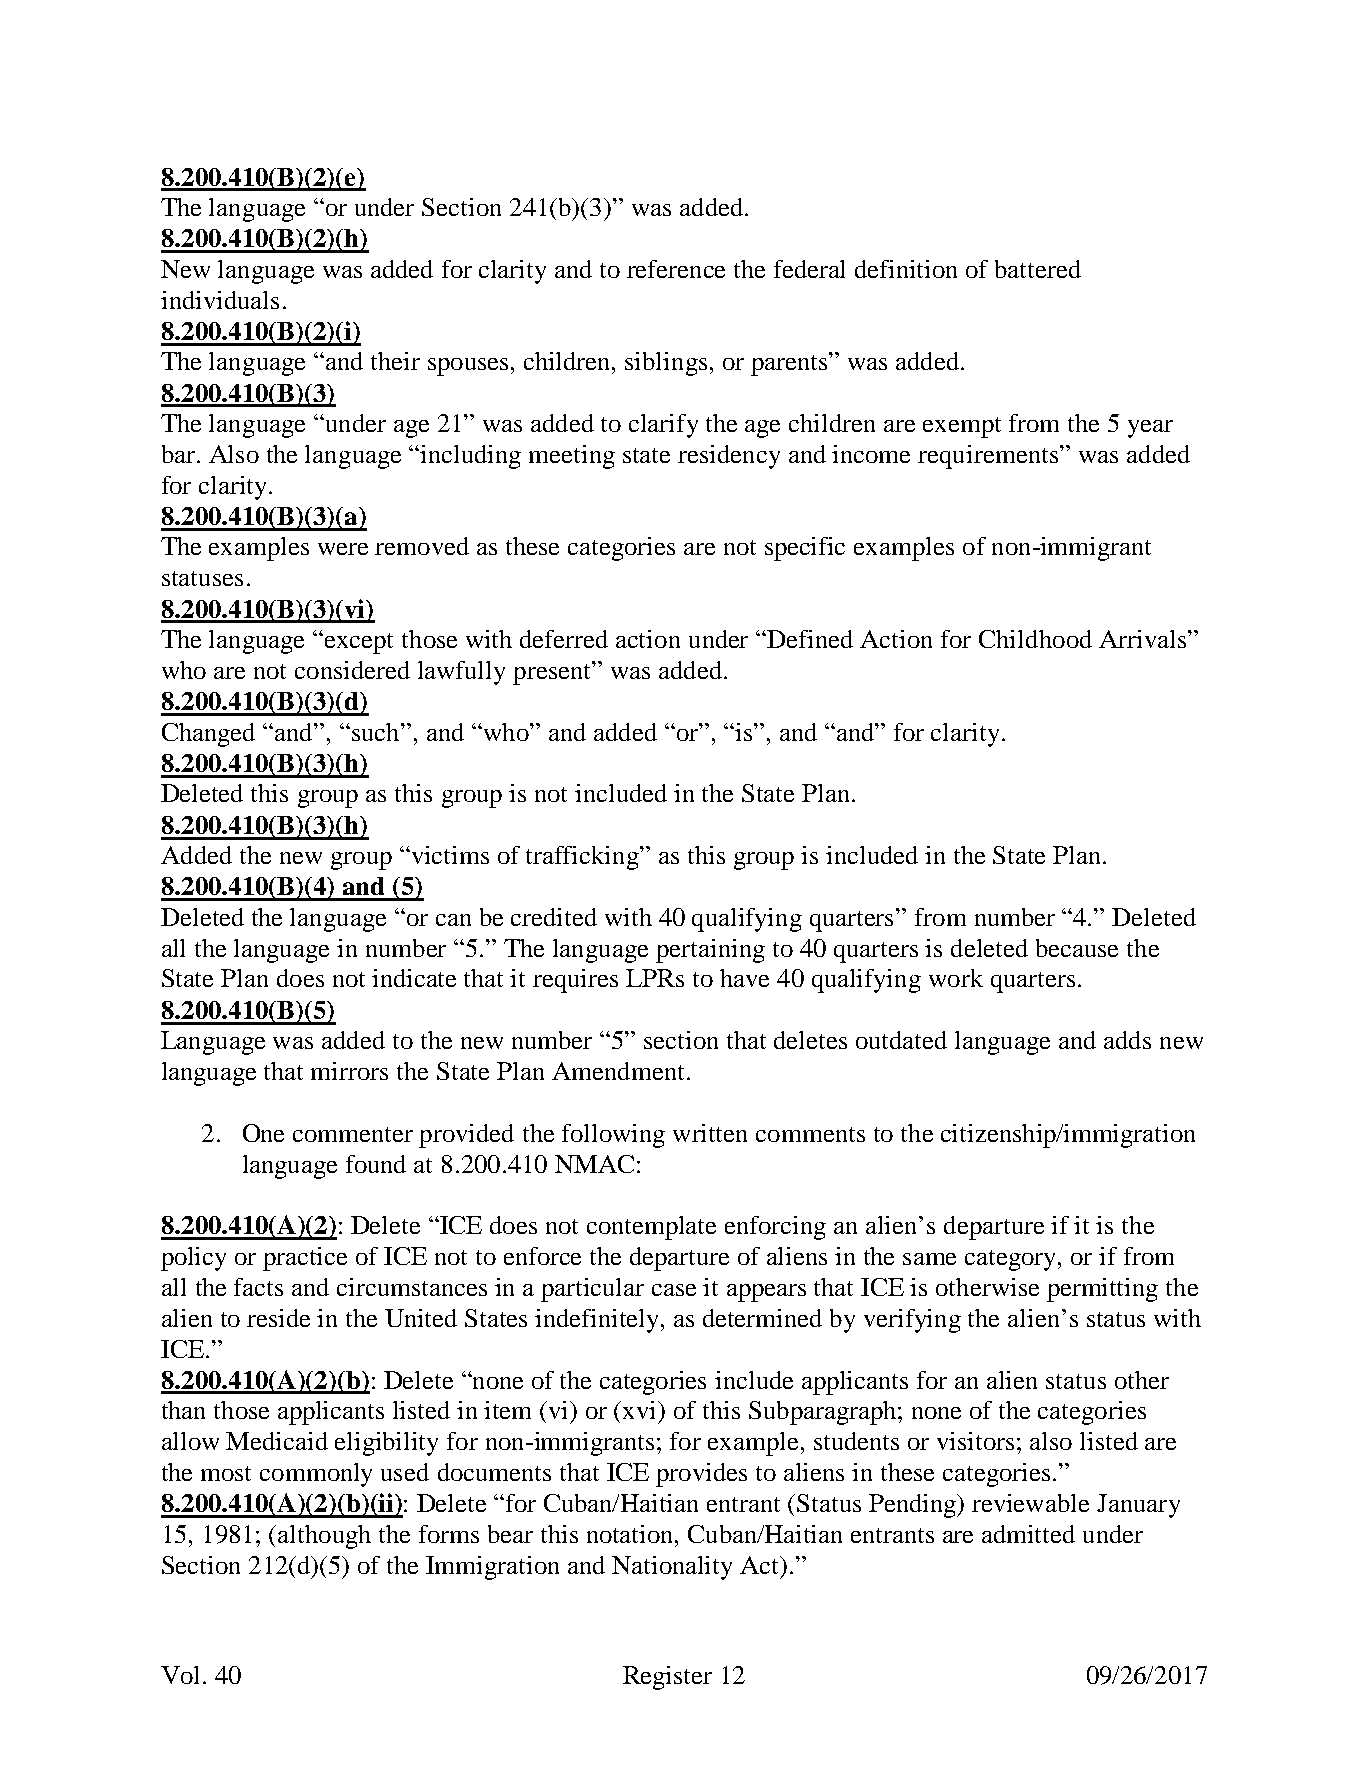 This screenshot has width=1369, height=1771. Describe the element at coordinates (651, 1228) in the screenshot. I see `contemplate` at that location.
